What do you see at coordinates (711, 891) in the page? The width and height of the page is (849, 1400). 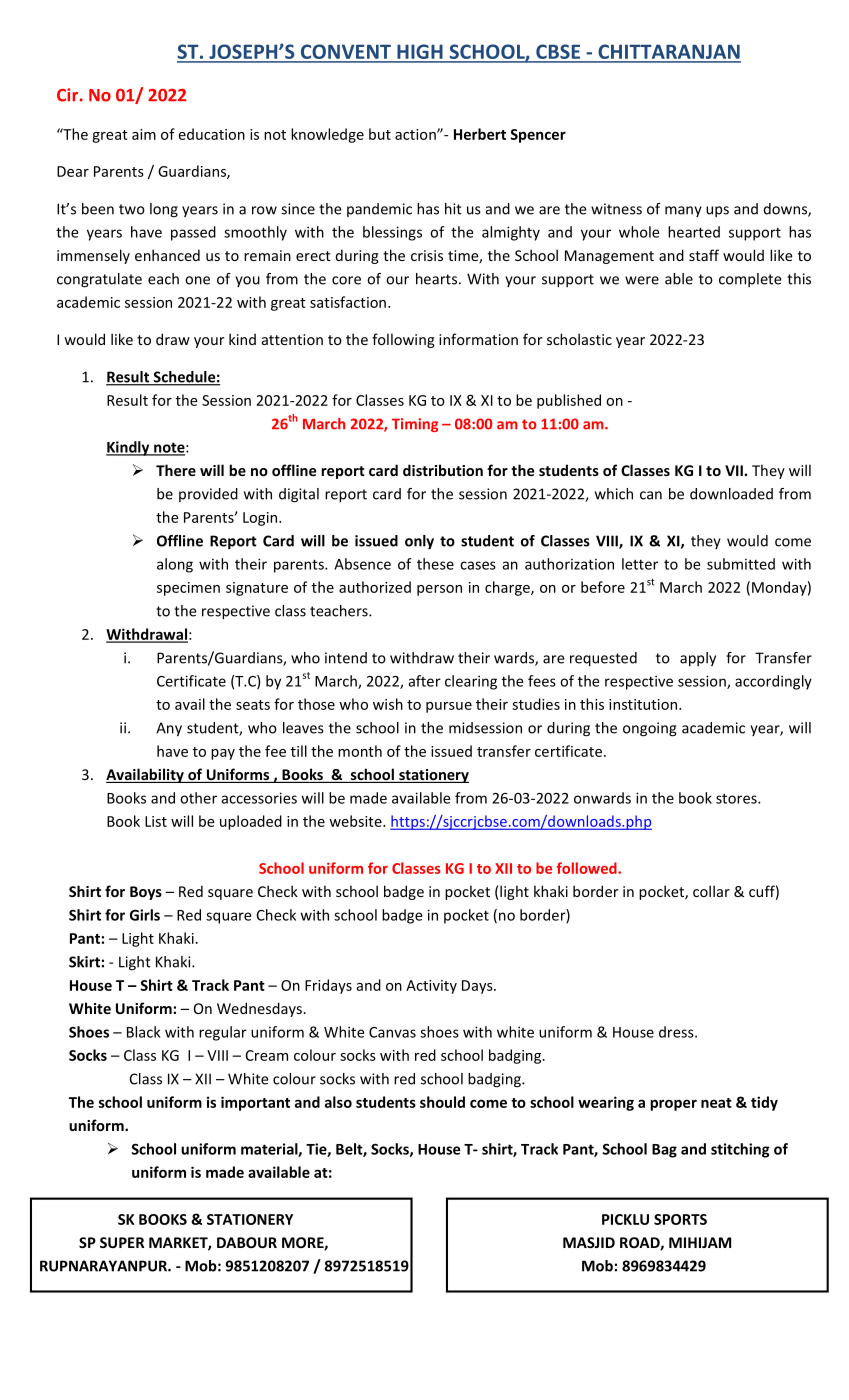 I see `collar` at bounding box center [711, 891].
